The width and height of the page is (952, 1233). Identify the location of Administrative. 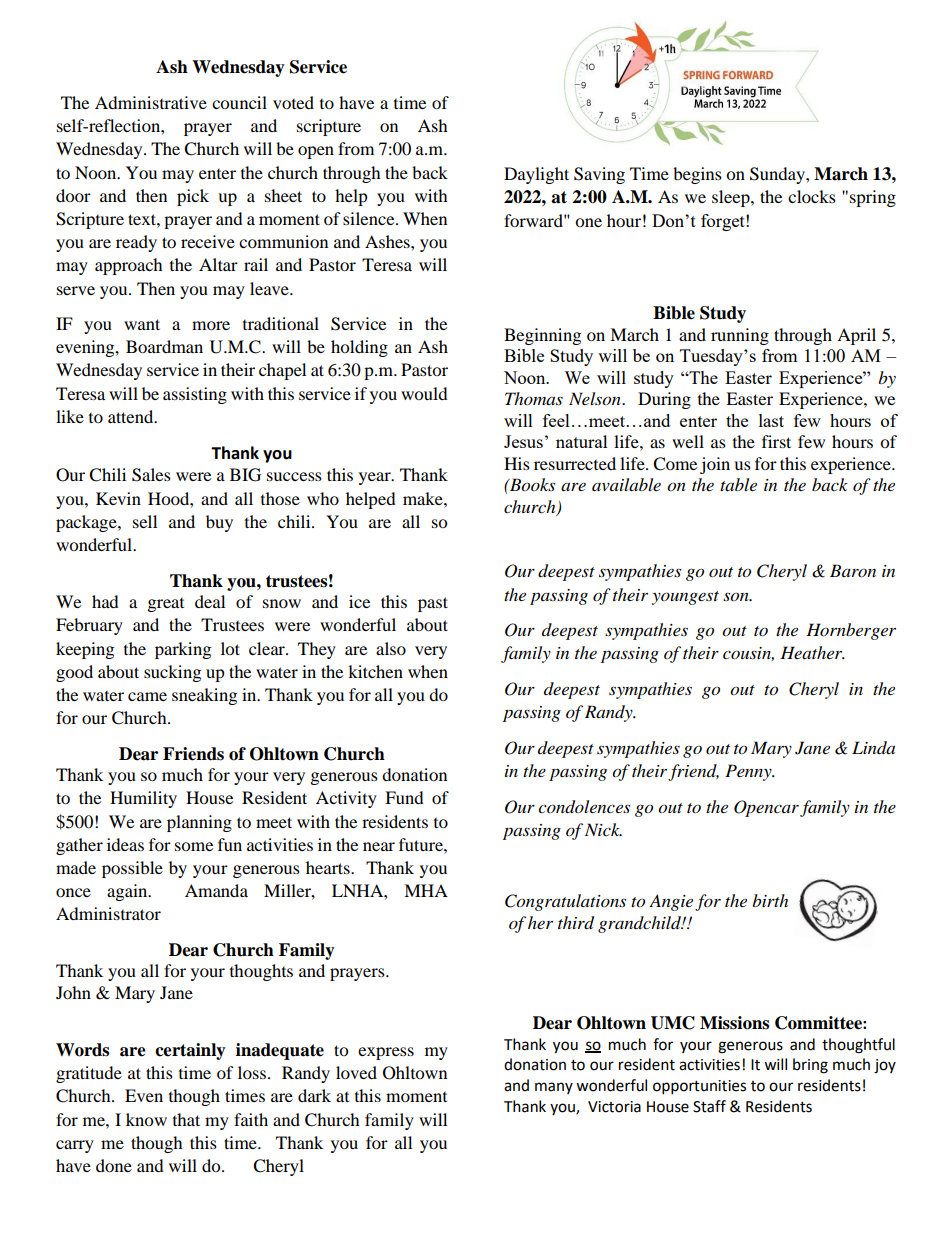
(151, 102).
